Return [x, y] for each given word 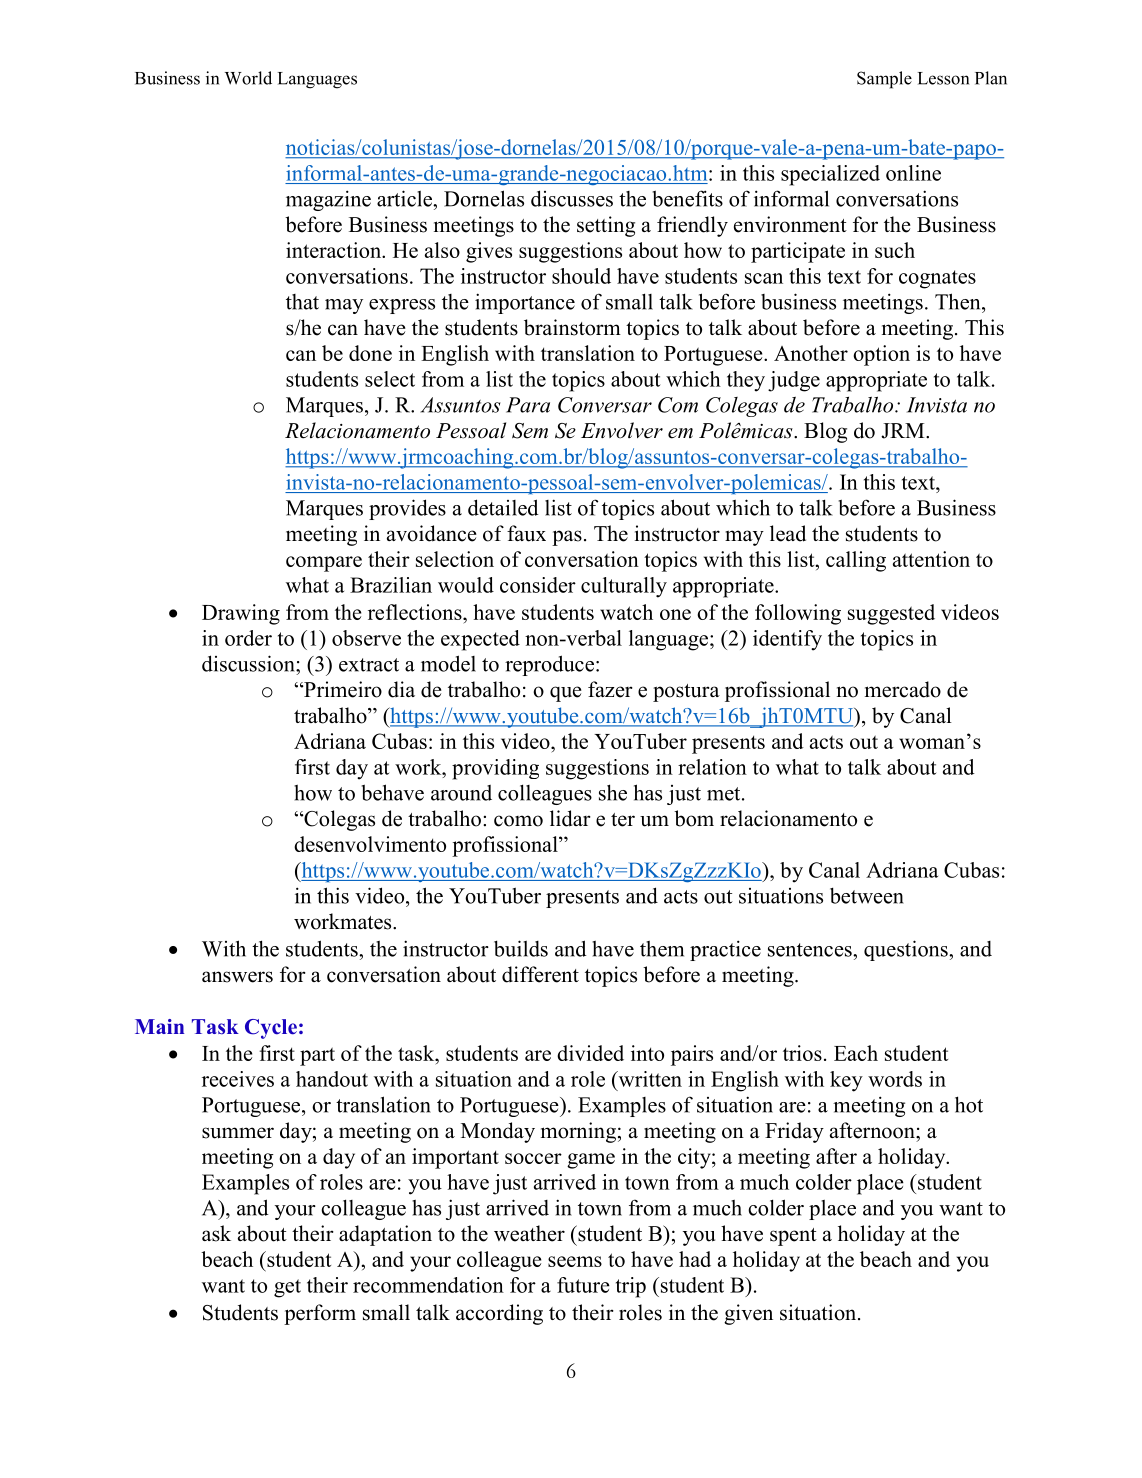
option [881, 355]
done [370, 353]
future [583, 1285]
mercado [903, 689]
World [248, 78]
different [540, 974]
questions [907, 950]
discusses [572, 198]
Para [528, 405]
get [287, 1288]
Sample [884, 80]
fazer [610, 689]
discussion [249, 663]
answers [237, 977]
